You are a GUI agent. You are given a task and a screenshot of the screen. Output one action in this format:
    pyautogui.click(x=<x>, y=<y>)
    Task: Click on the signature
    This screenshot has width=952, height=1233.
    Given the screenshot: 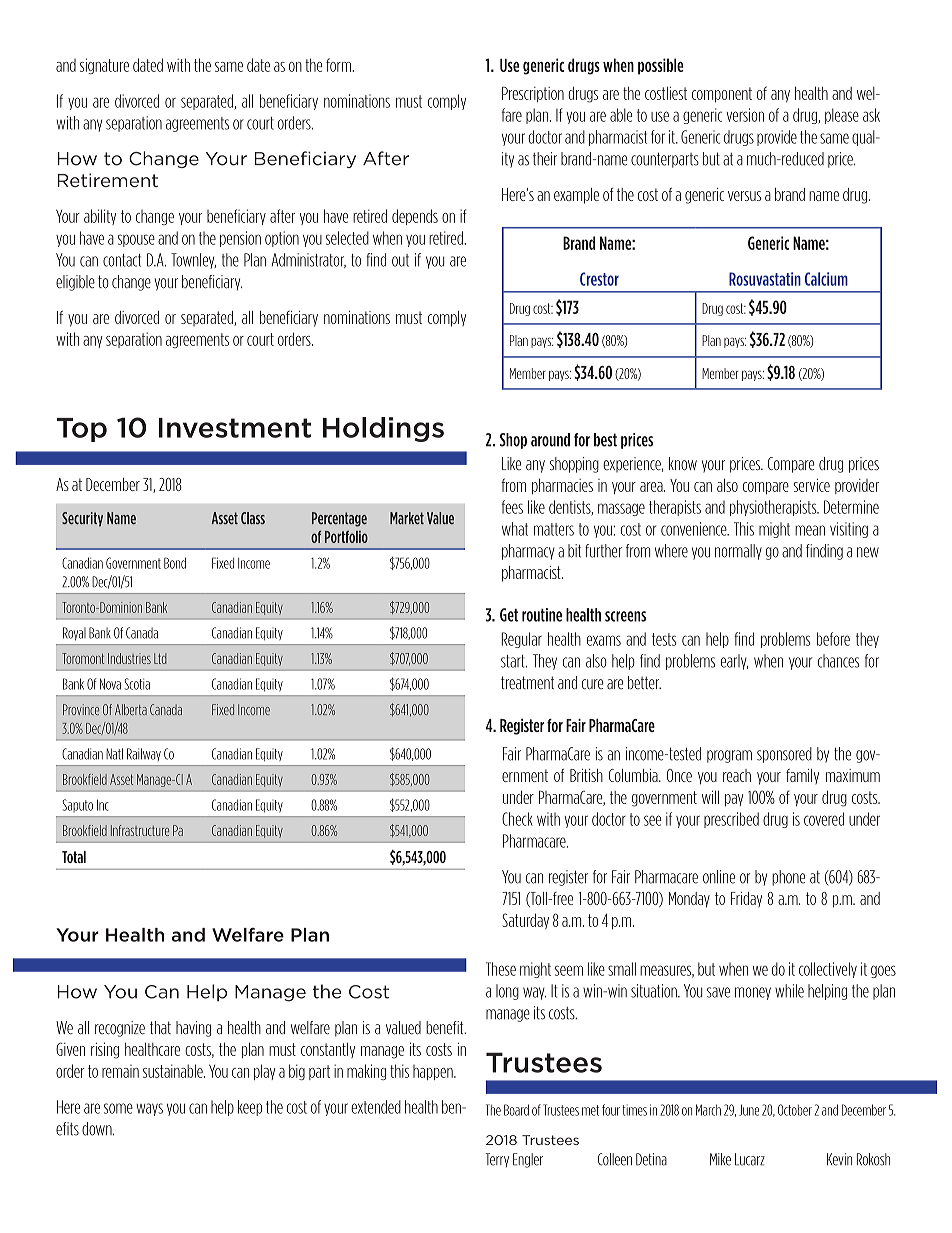 What is the action you would take?
    pyautogui.click(x=104, y=66)
